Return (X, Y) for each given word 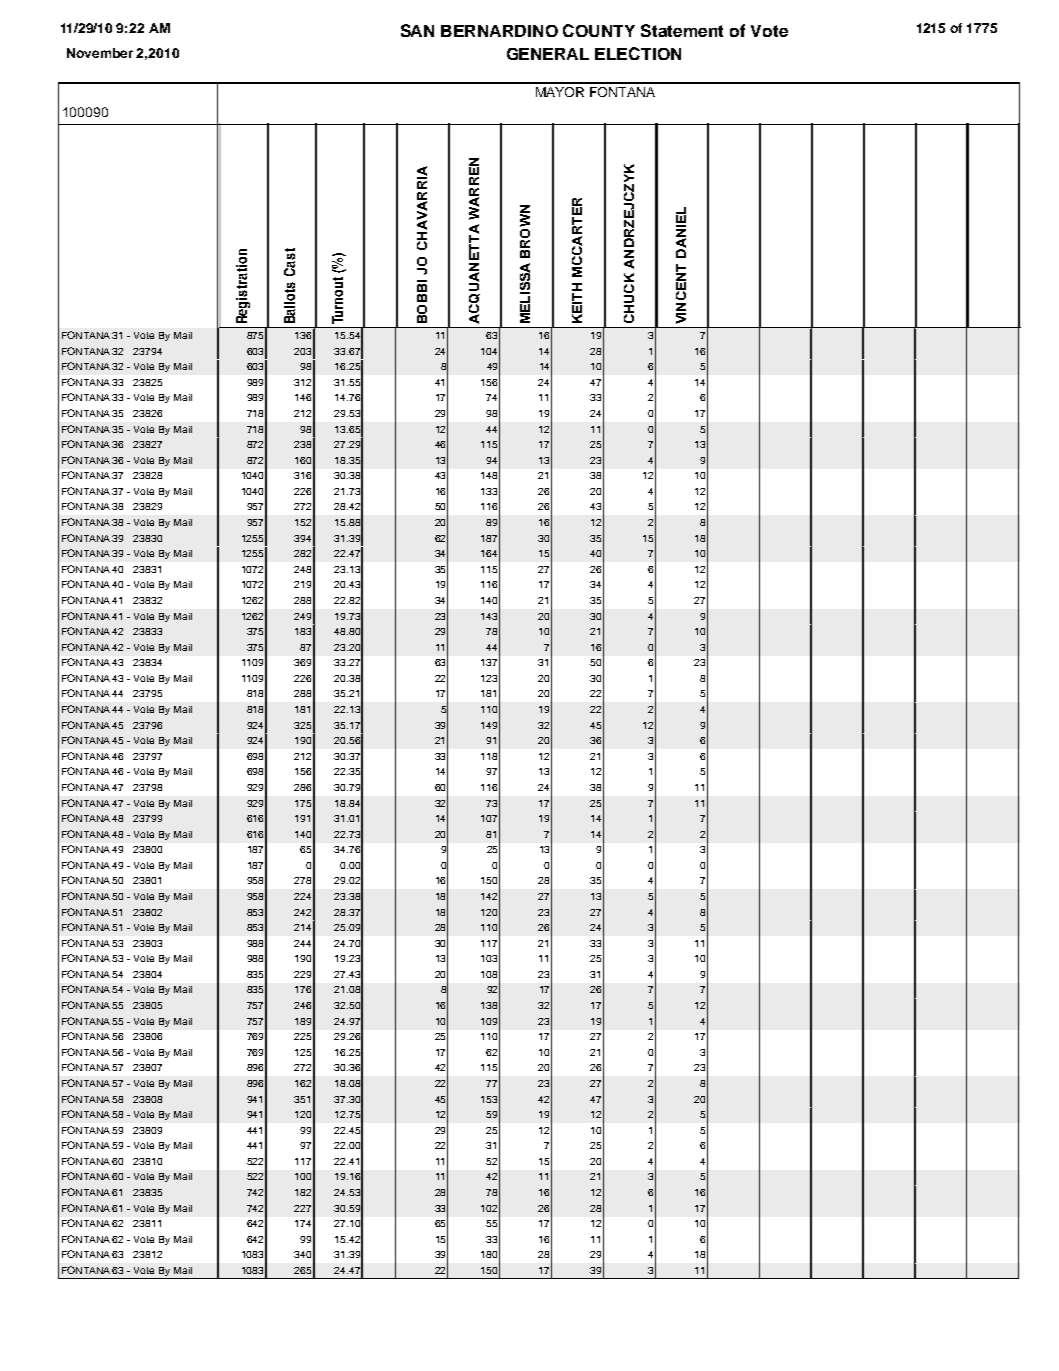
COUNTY (599, 30)
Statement (682, 30)
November (100, 53)
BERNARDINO (499, 31)
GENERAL (548, 54)
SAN (417, 30)
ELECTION (638, 53)
